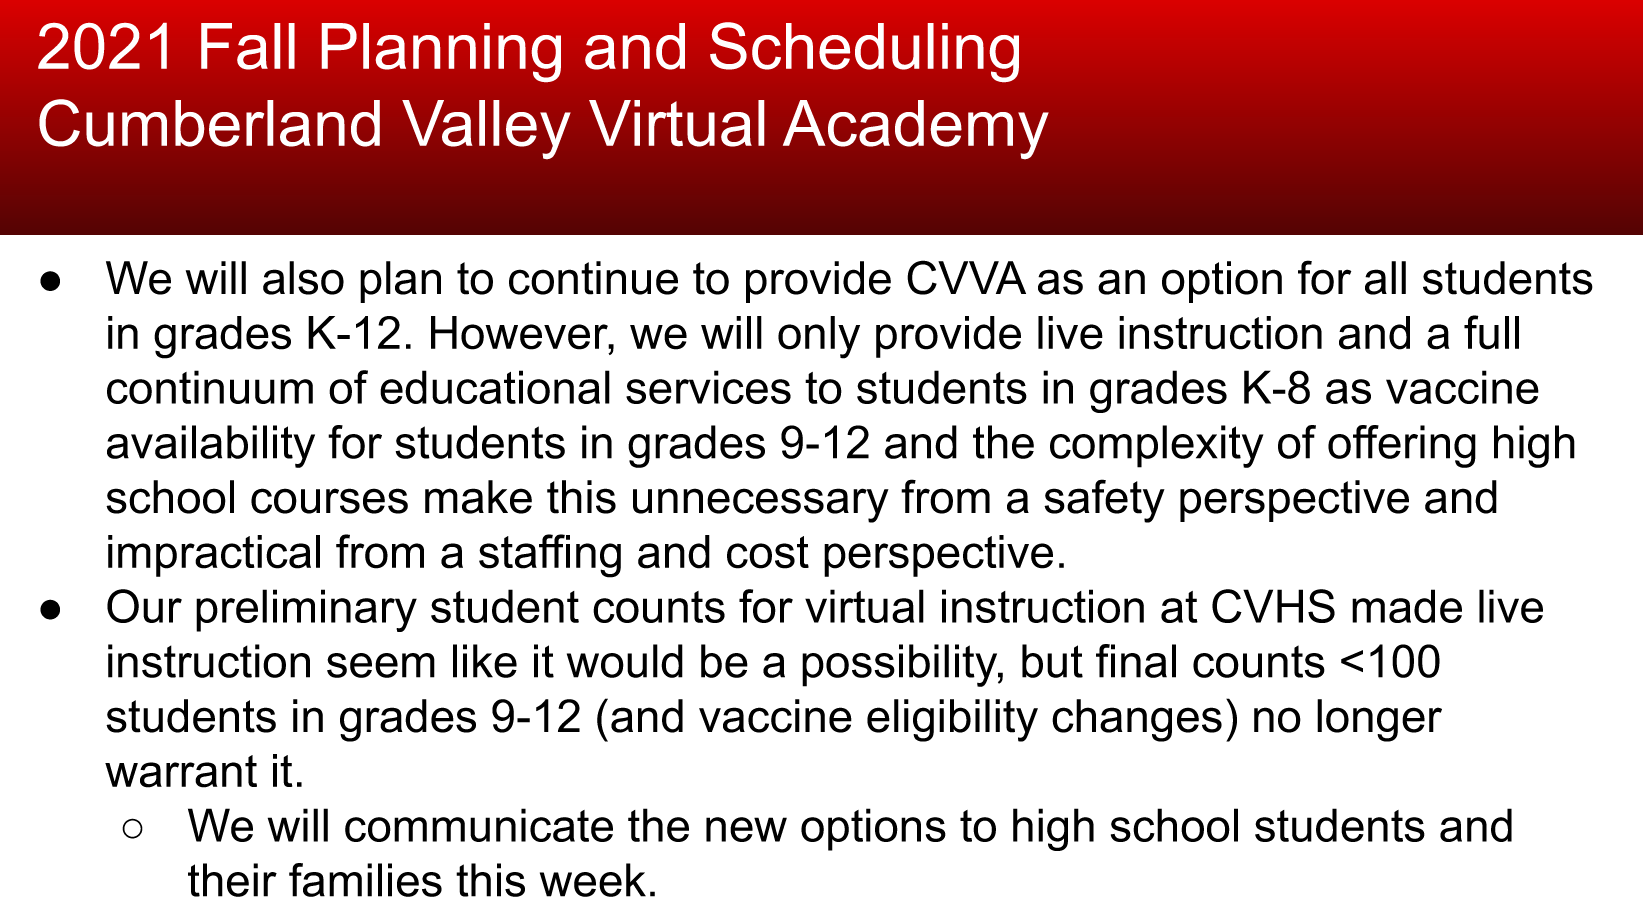 The height and width of the screenshot is (924, 1643). What do you see at coordinates (1407, 606) in the screenshot?
I see `made` at bounding box center [1407, 606].
